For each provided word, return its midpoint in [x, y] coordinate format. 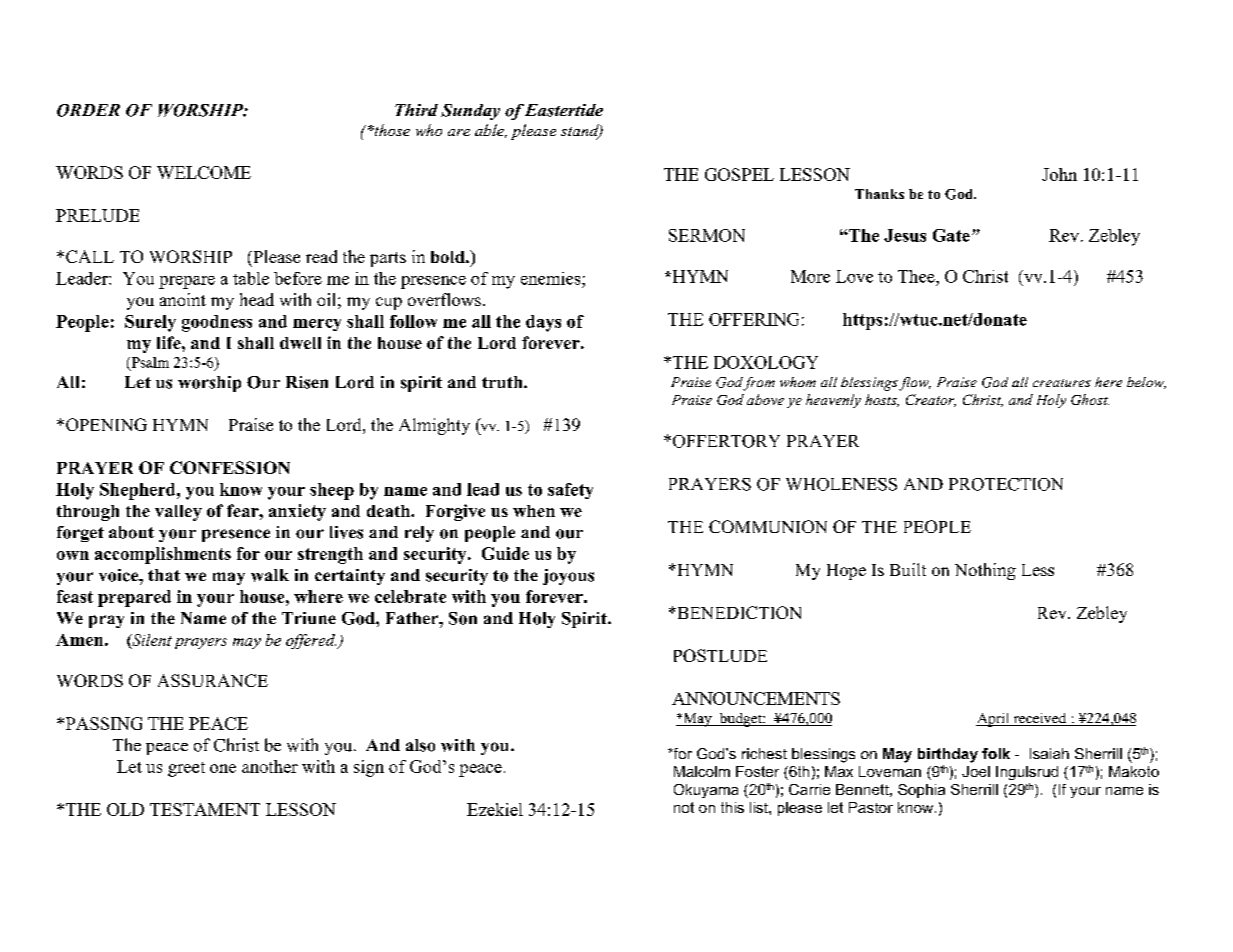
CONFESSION [230, 467]
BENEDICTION [738, 612]
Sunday [470, 112]
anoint [183, 299]
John [1059, 174]
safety [570, 491]
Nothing [985, 571]
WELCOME [204, 172]
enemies [552, 278]
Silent [151, 641]
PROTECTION [1006, 484]
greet [186, 769]
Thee [917, 276]
